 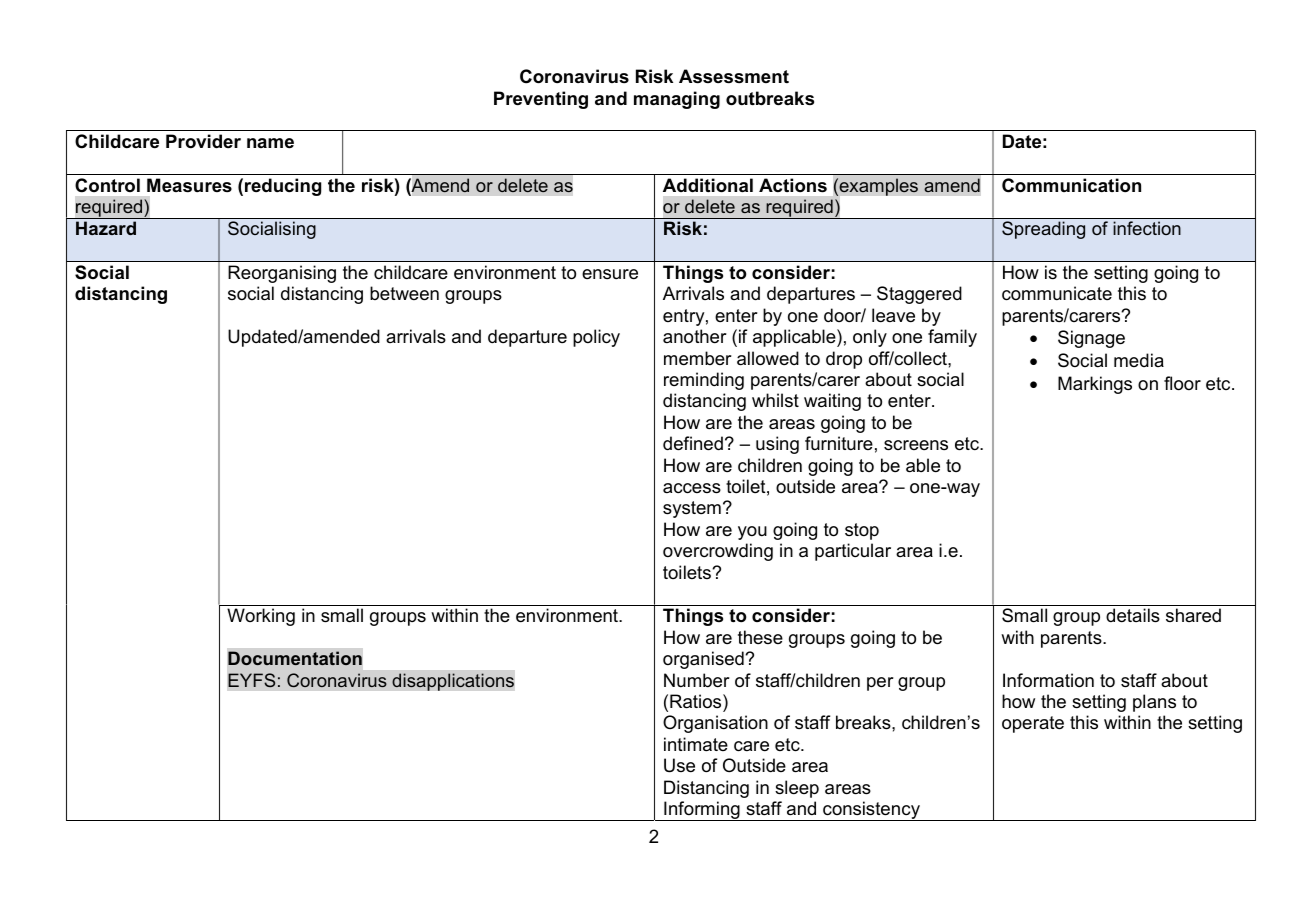 I want to click on Provider, so click(x=203, y=141).
